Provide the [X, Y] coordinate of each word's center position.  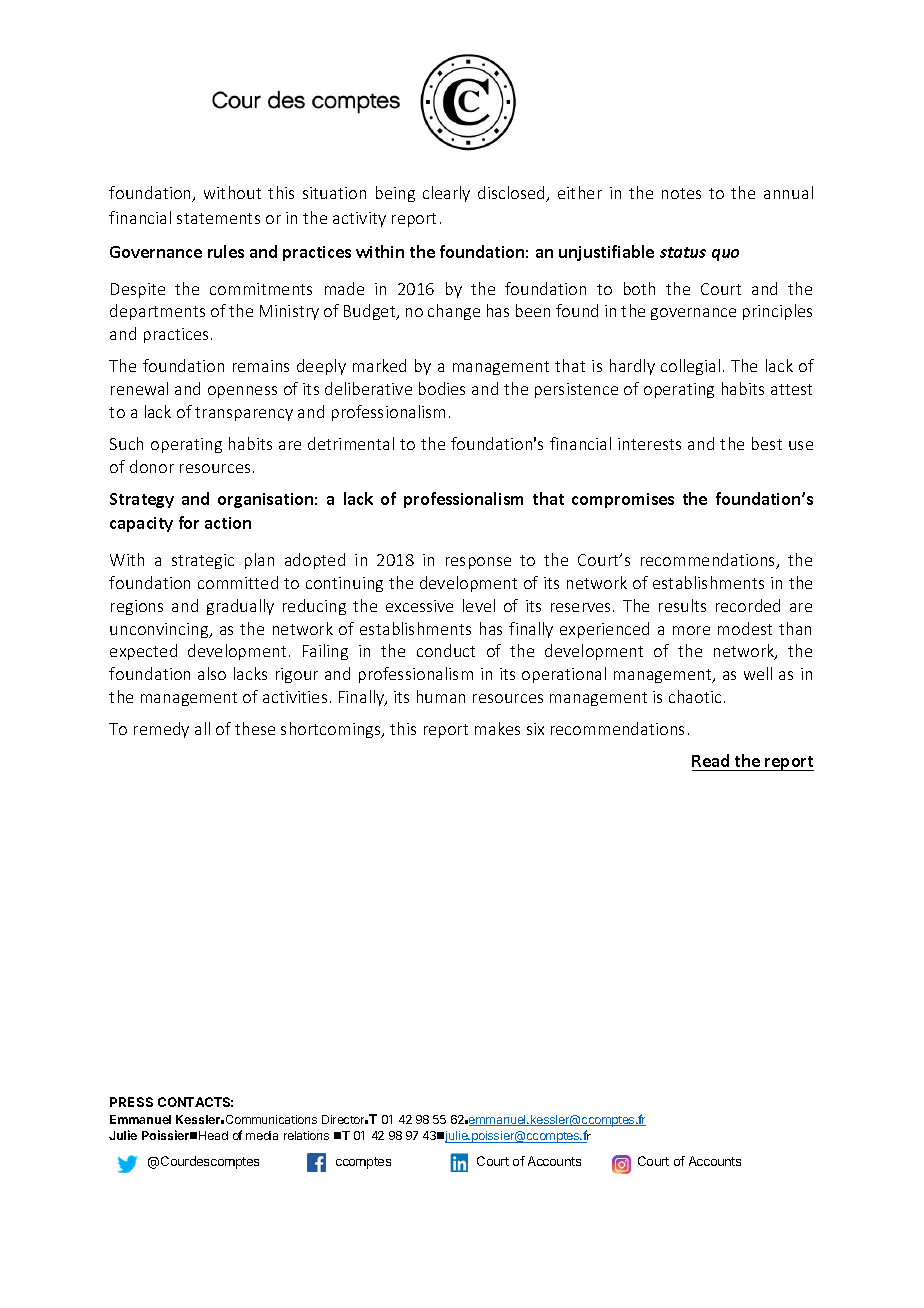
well [758, 673]
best [767, 443]
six [535, 729]
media [262, 1135]
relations [306, 1135]
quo [725, 255]
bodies [442, 388]
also [212, 673]
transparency [244, 414]
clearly [446, 194]
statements [218, 218]
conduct [446, 650]
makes [497, 728]
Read [710, 760]
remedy [161, 730]
